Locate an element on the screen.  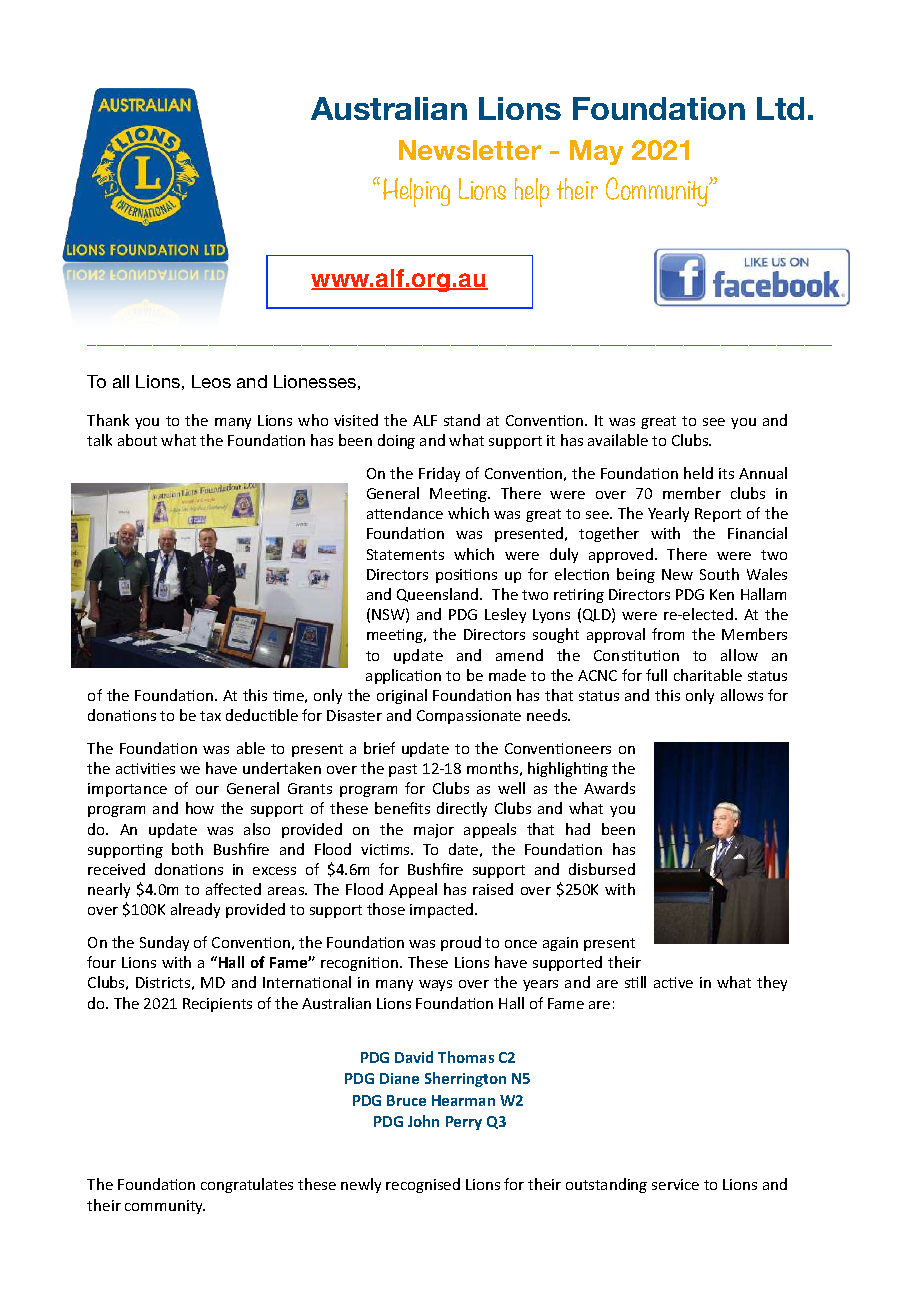
Queensland is located at coordinates (439, 595).
